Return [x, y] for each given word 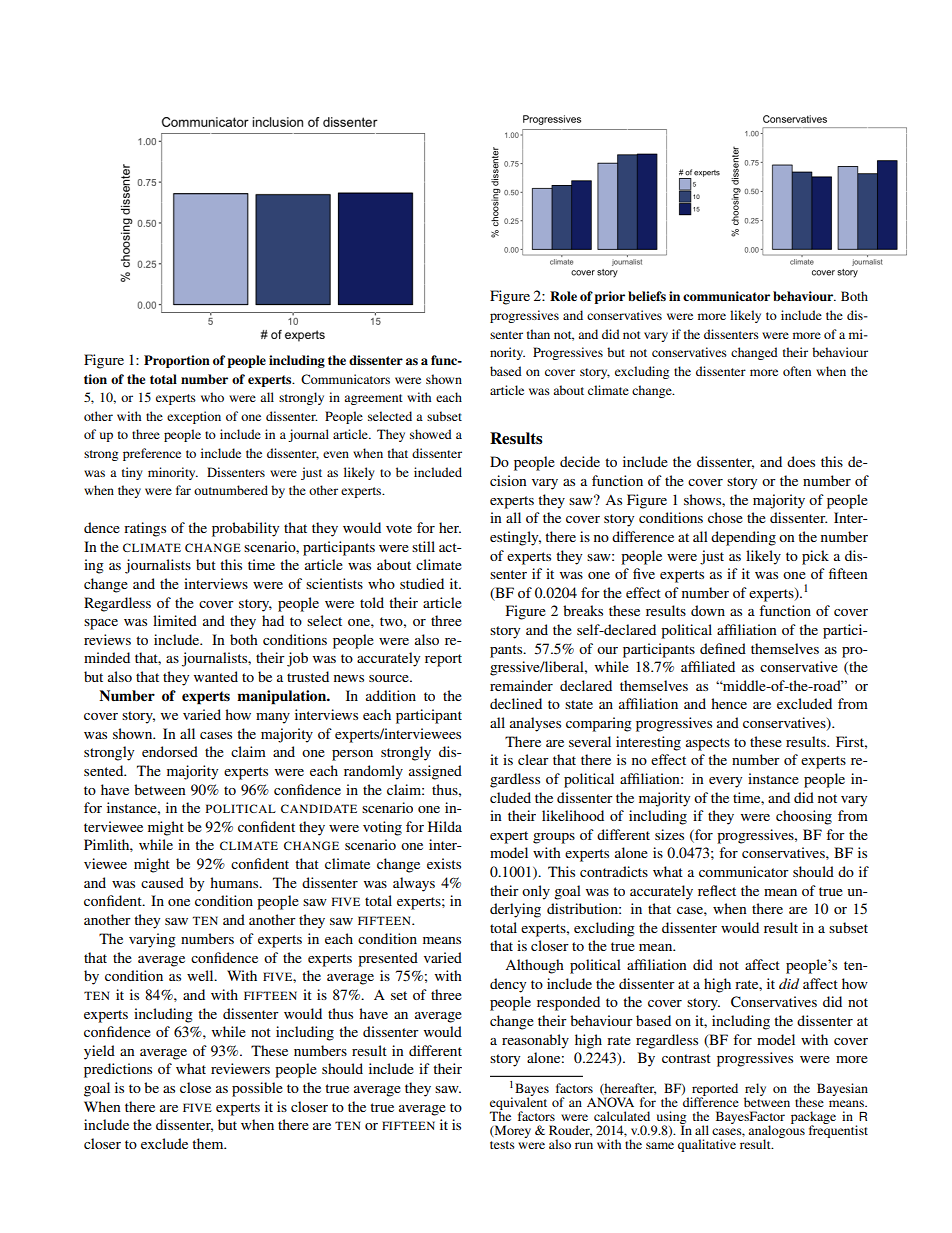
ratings [145, 529]
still [423, 546]
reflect [717, 890]
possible [257, 1089]
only [536, 892]
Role [563, 296]
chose [725, 517]
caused [162, 882]
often [797, 371]
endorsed [170, 751]
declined [516, 703]
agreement [373, 399]
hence [729, 703]
